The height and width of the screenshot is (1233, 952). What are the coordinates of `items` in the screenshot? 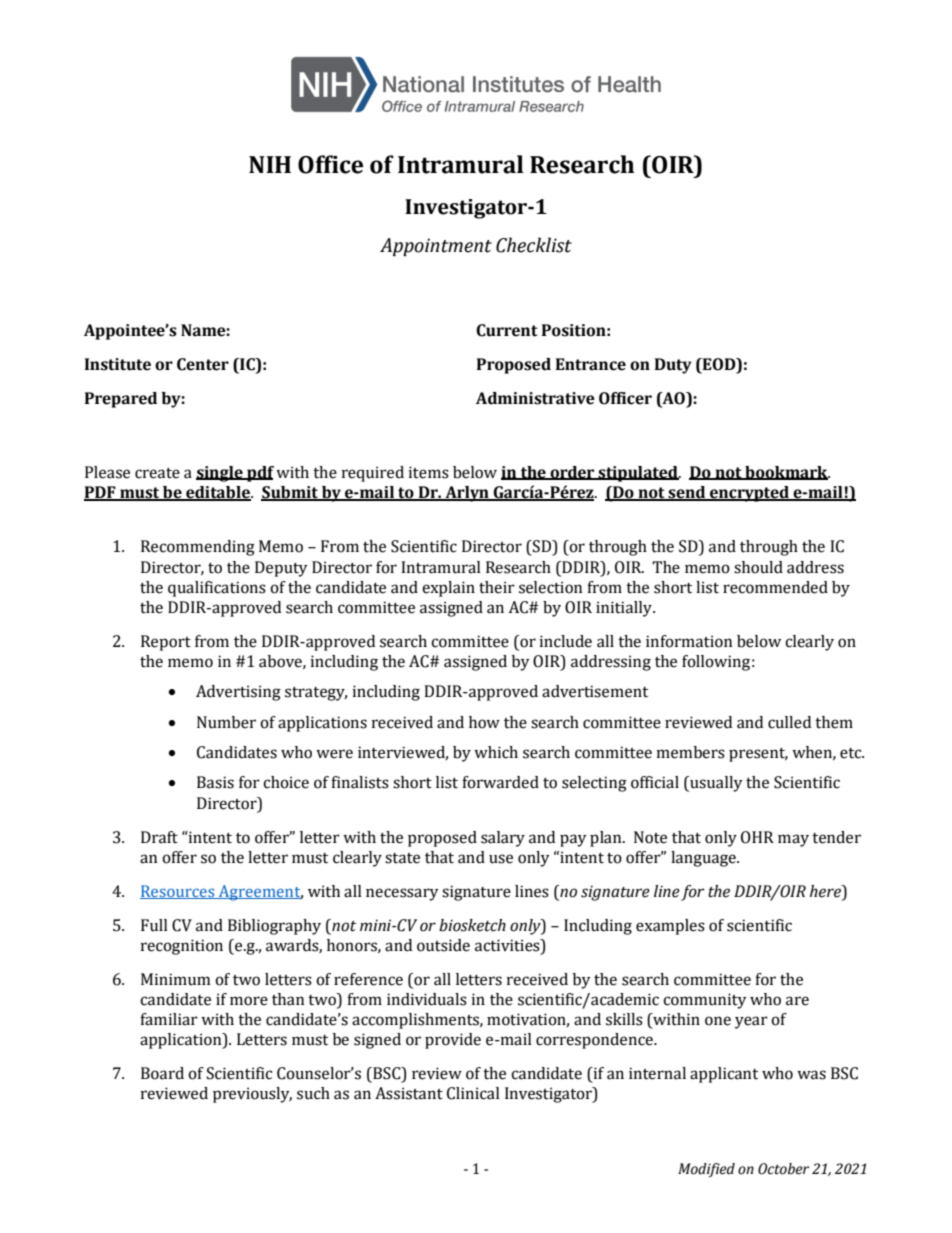 It's located at (429, 472).
